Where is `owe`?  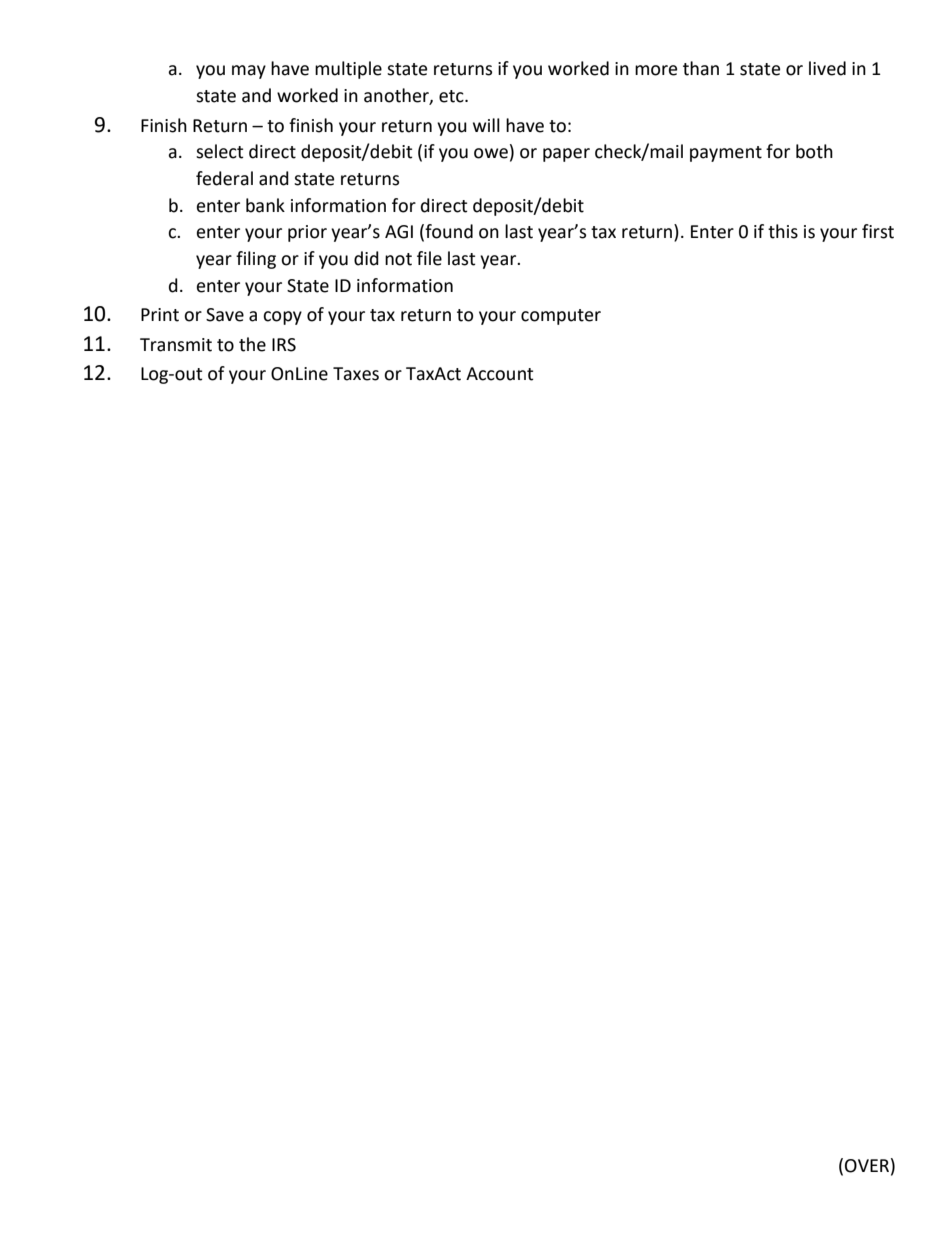
owe is located at coordinates (491, 153).
